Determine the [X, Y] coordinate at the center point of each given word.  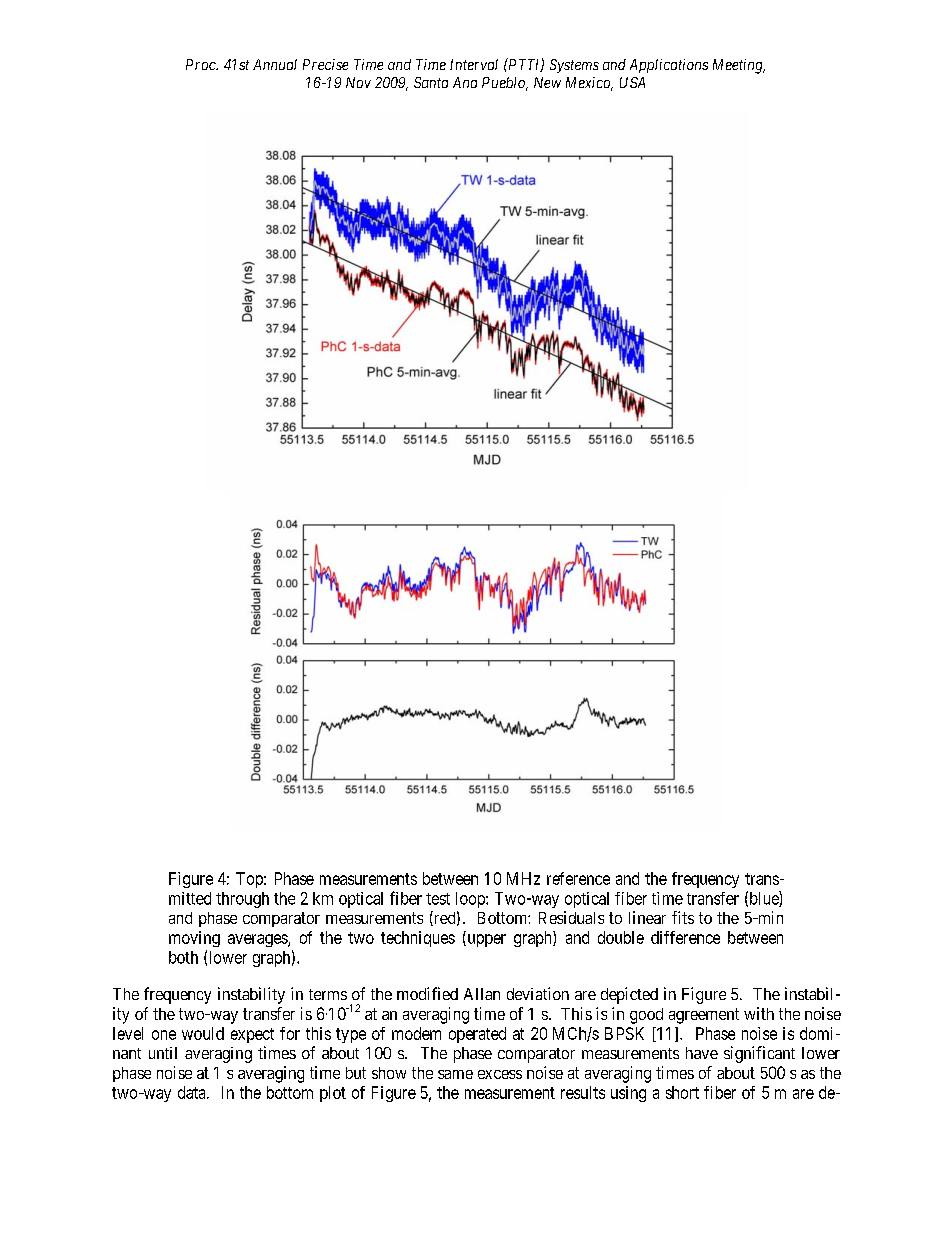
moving [194, 939]
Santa [431, 82]
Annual [275, 64]
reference [578, 878]
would [203, 1033]
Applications [669, 66]
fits [683, 917]
